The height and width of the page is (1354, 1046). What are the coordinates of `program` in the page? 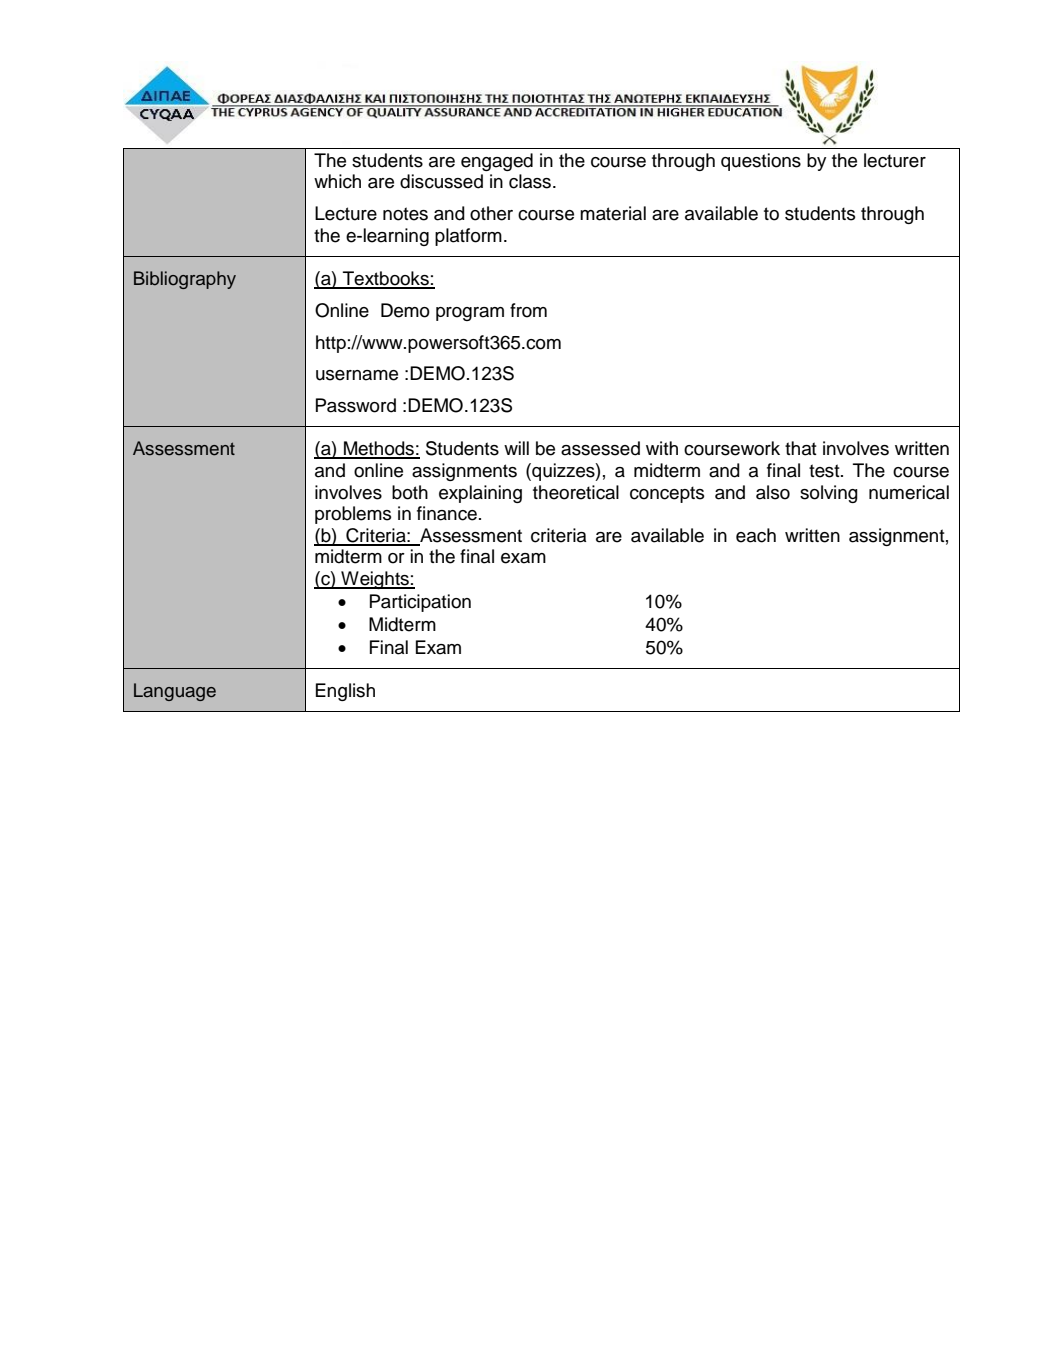 It's located at (470, 314).
